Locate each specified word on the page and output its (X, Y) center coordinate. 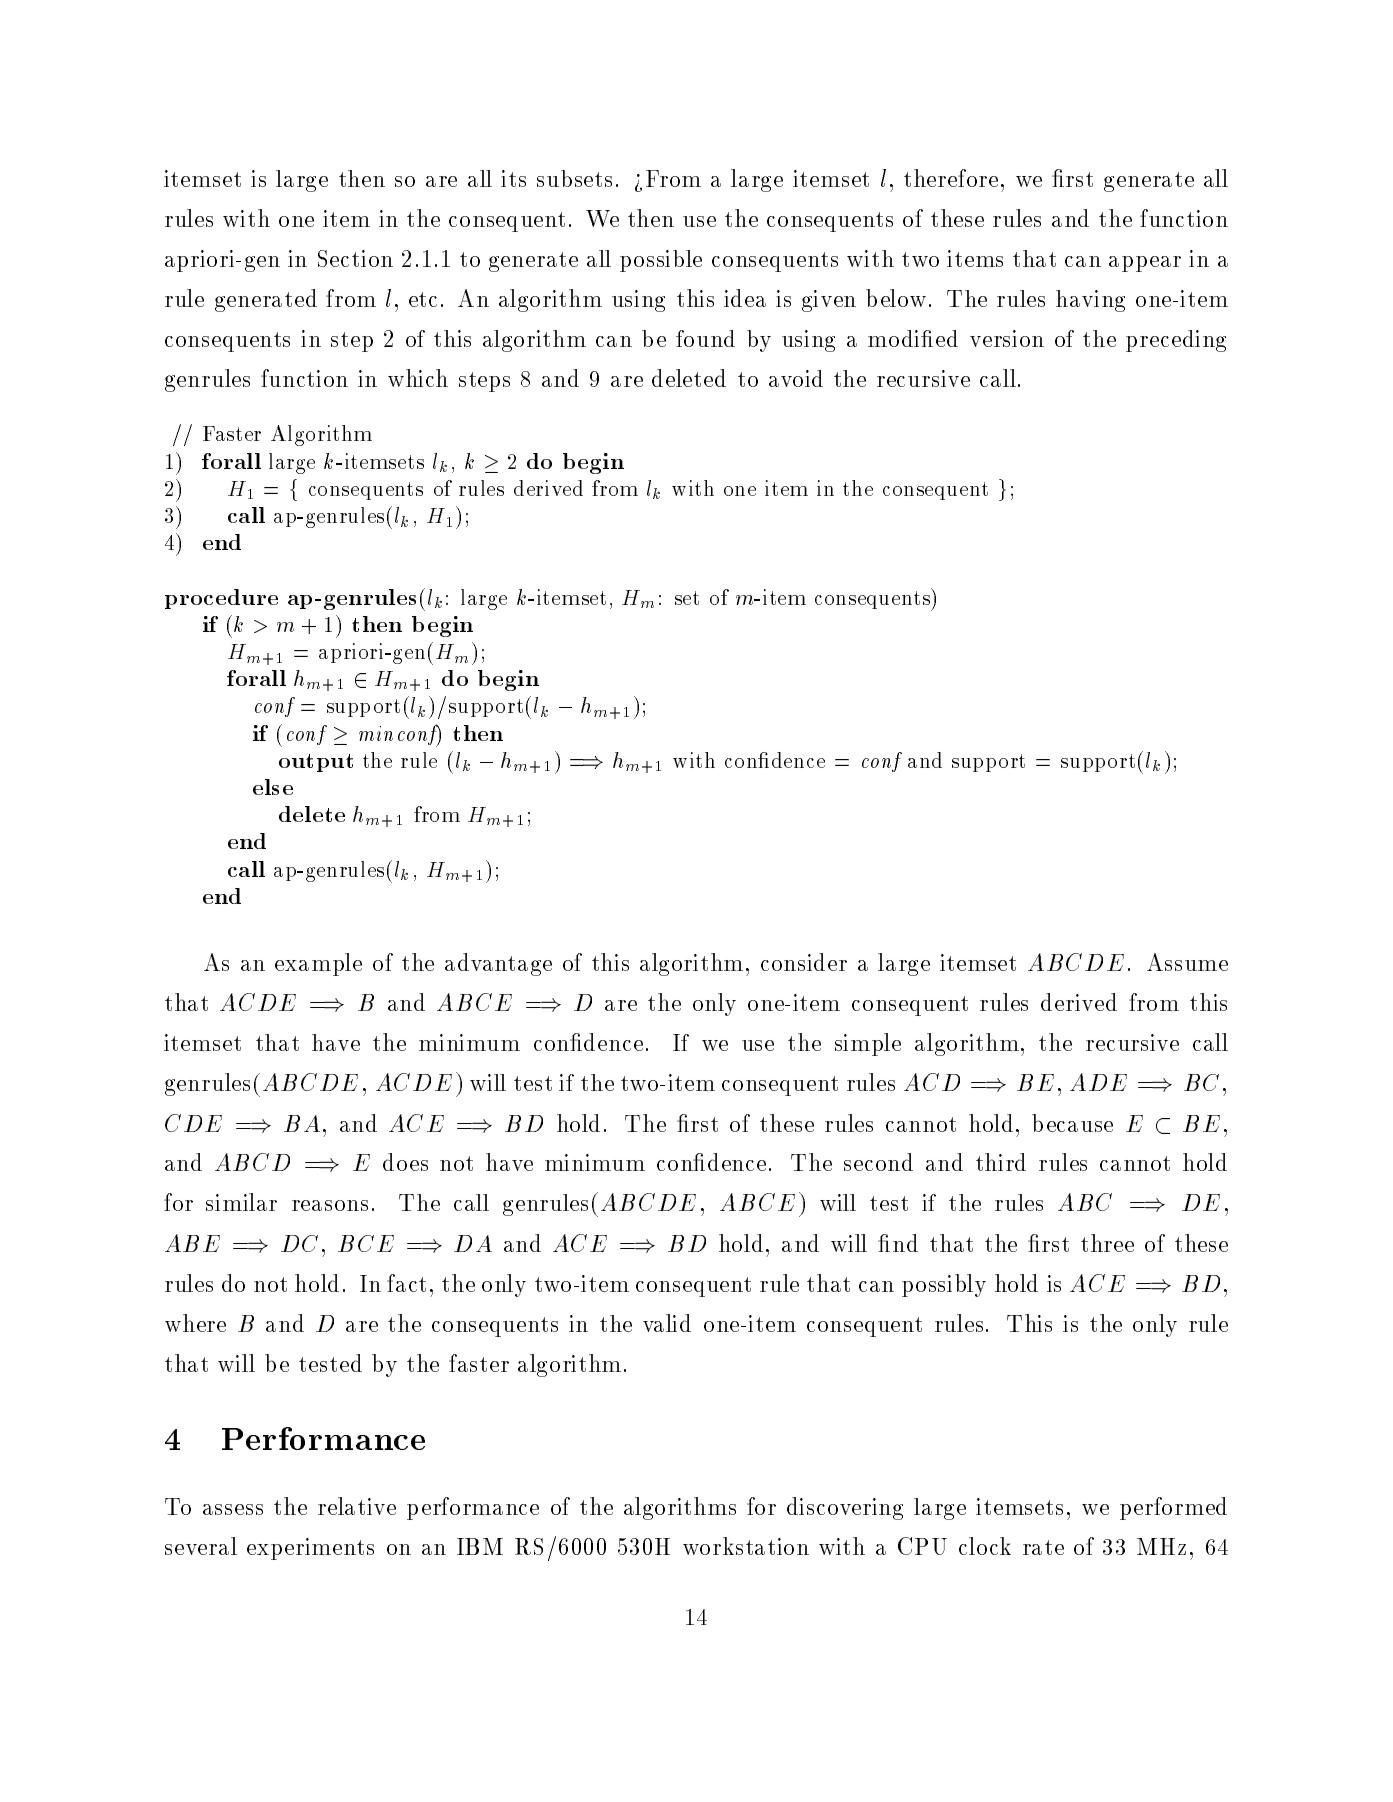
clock (985, 1546)
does (405, 1162)
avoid (796, 378)
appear (1145, 264)
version (1007, 338)
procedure (221, 599)
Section (355, 258)
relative (357, 1506)
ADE (1098, 1082)
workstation (746, 1546)
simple (868, 1044)
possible (661, 261)
